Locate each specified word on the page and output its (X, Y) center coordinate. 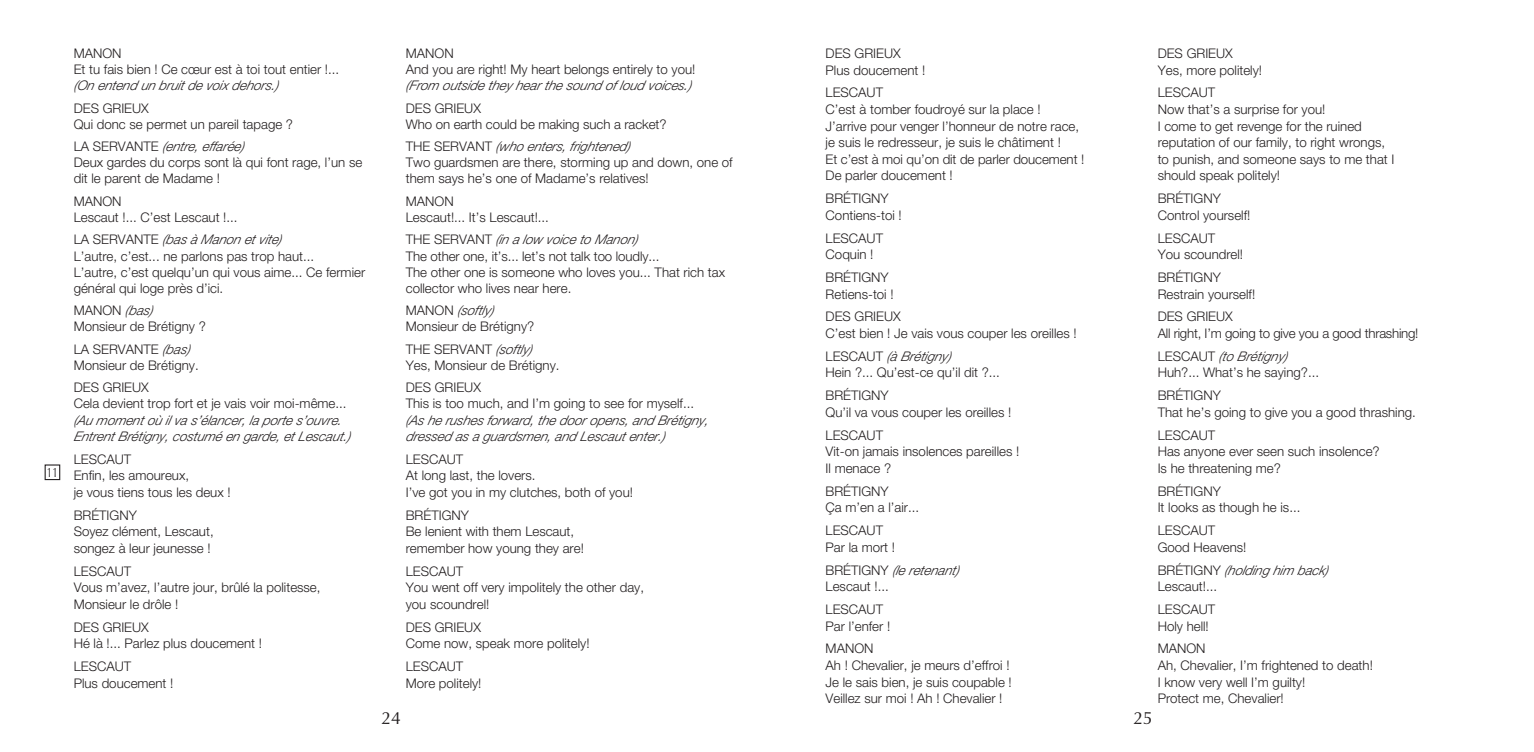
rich (694, 272)
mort (875, 547)
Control (1178, 215)
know (1180, 682)
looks (1183, 507)
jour (204, 588)
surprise (1256, 110)
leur (139, 548)
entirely (633, 70)
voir (260, 403)
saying (1283, 373)
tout (274, 69)
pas (237, 259)
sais (867, 682)
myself (666, 404)
